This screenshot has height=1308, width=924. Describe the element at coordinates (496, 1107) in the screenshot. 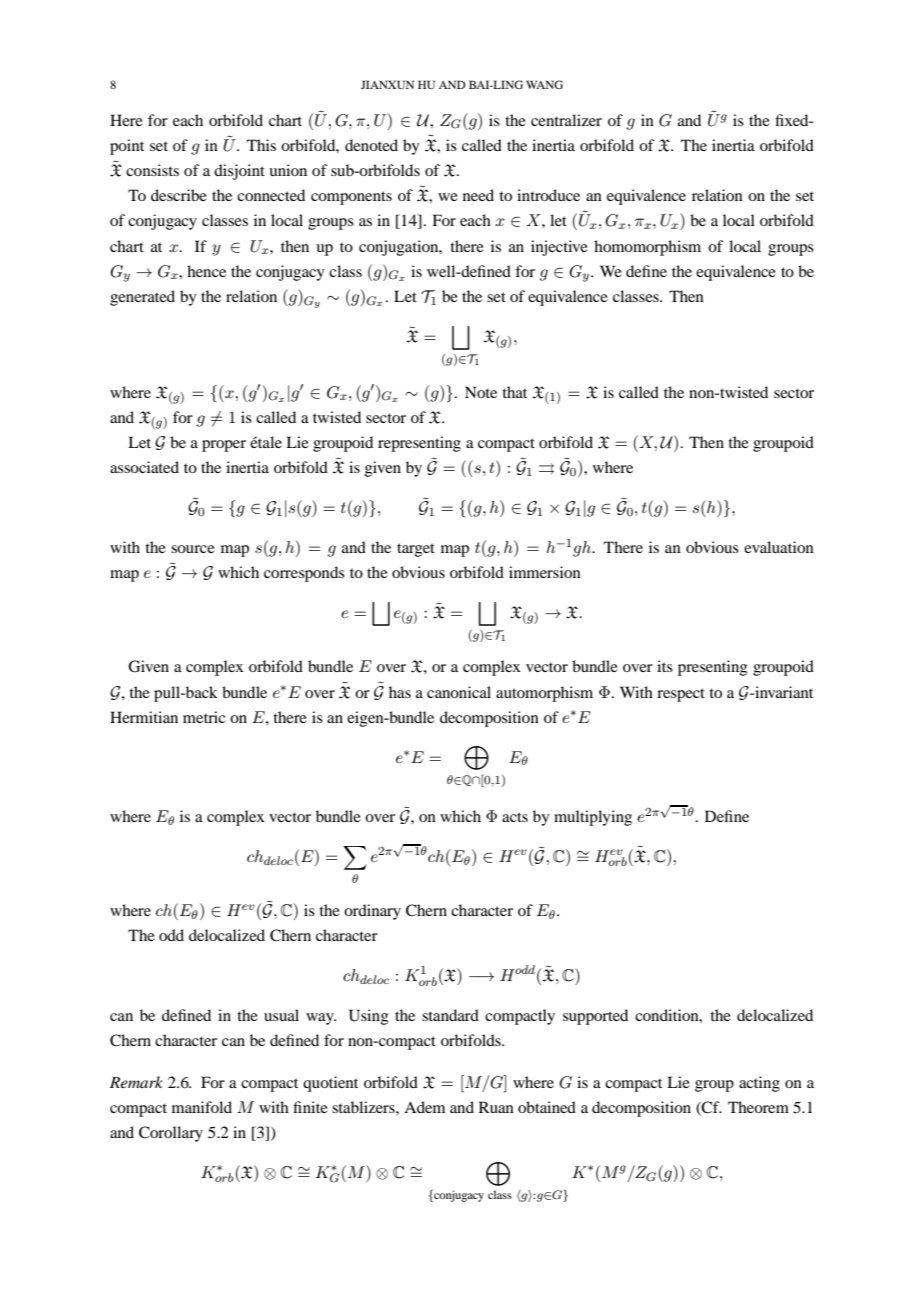

I see `Ruan` at that location.
